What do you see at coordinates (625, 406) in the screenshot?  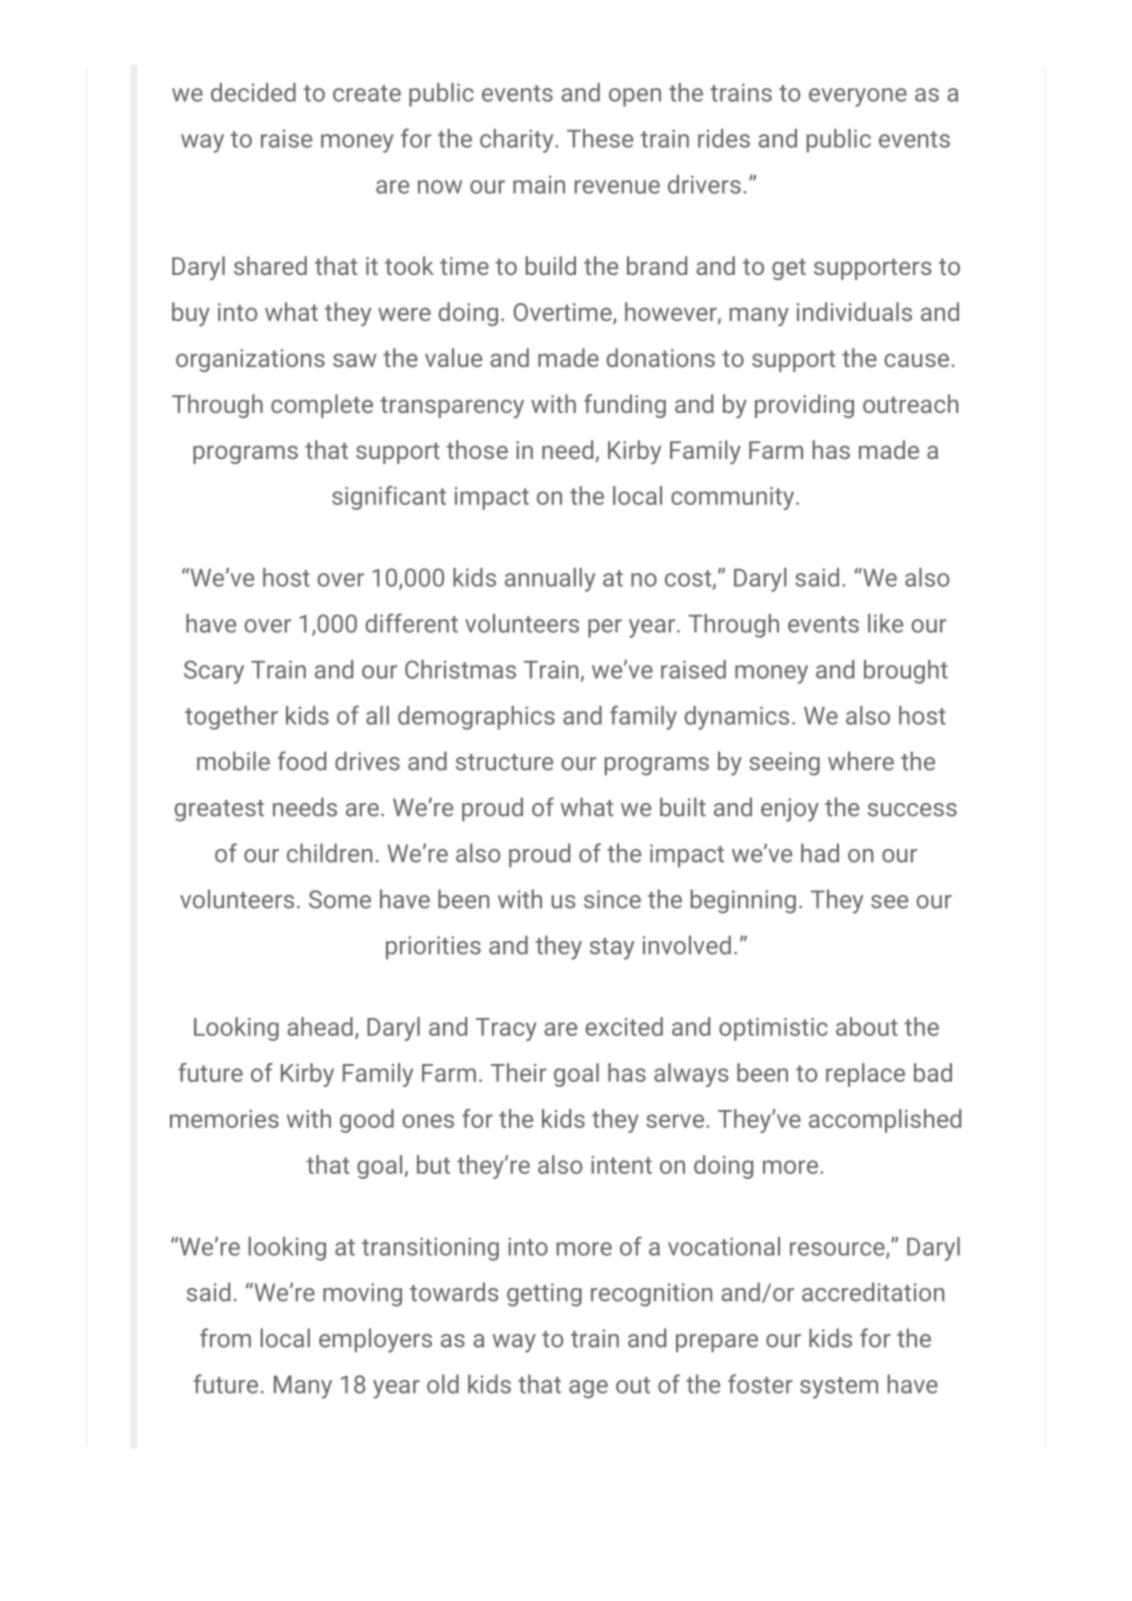 I see `funding` at bounding box center [625, 406].
